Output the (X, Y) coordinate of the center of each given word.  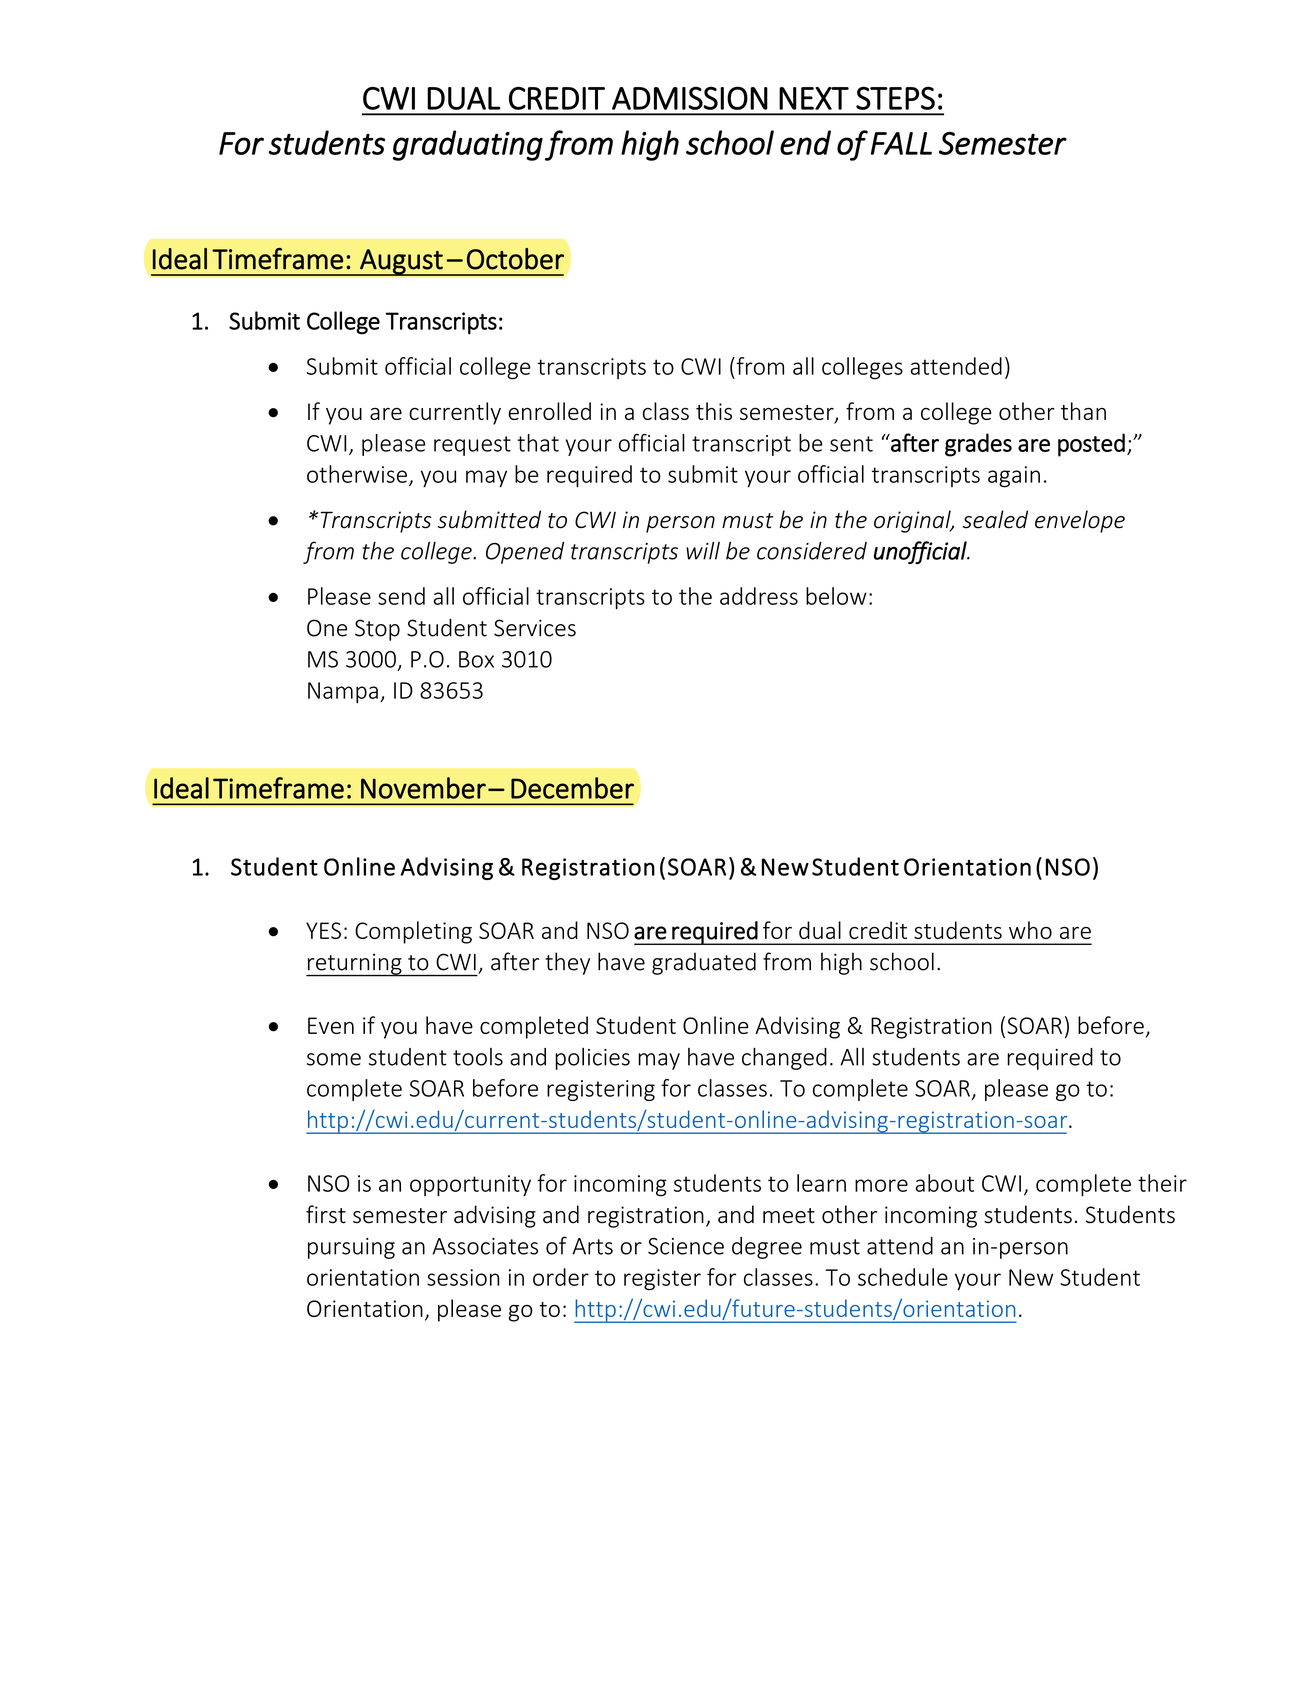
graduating (468, 145)
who (1030, 930)
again (1014, 477)
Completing (413, 932)
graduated (704, 963)
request (472, 446)
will (703, 551)
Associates (485, 1246)
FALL (901, 143)
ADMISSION (690, 98)
